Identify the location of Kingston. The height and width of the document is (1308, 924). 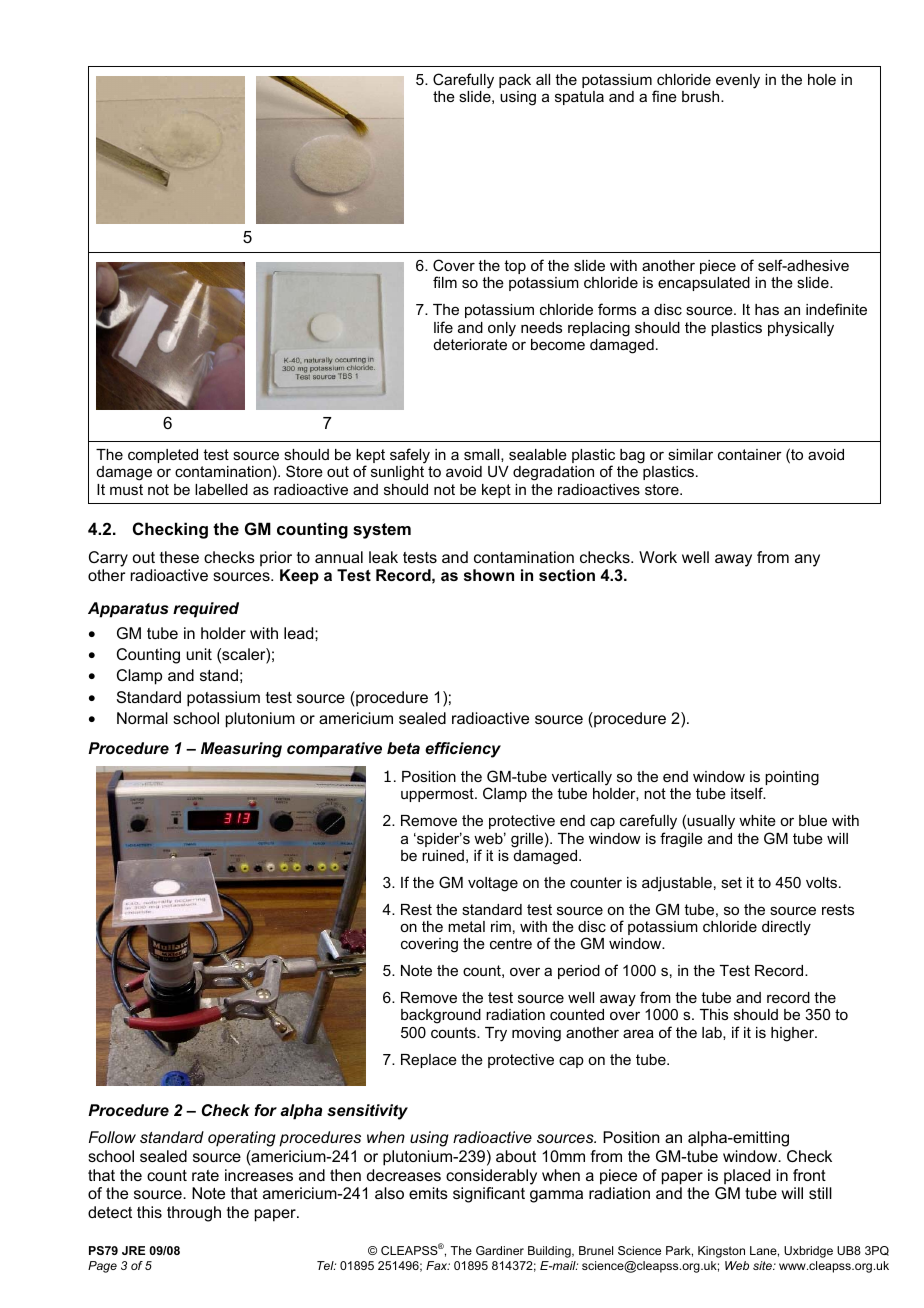
(721, 1252).
